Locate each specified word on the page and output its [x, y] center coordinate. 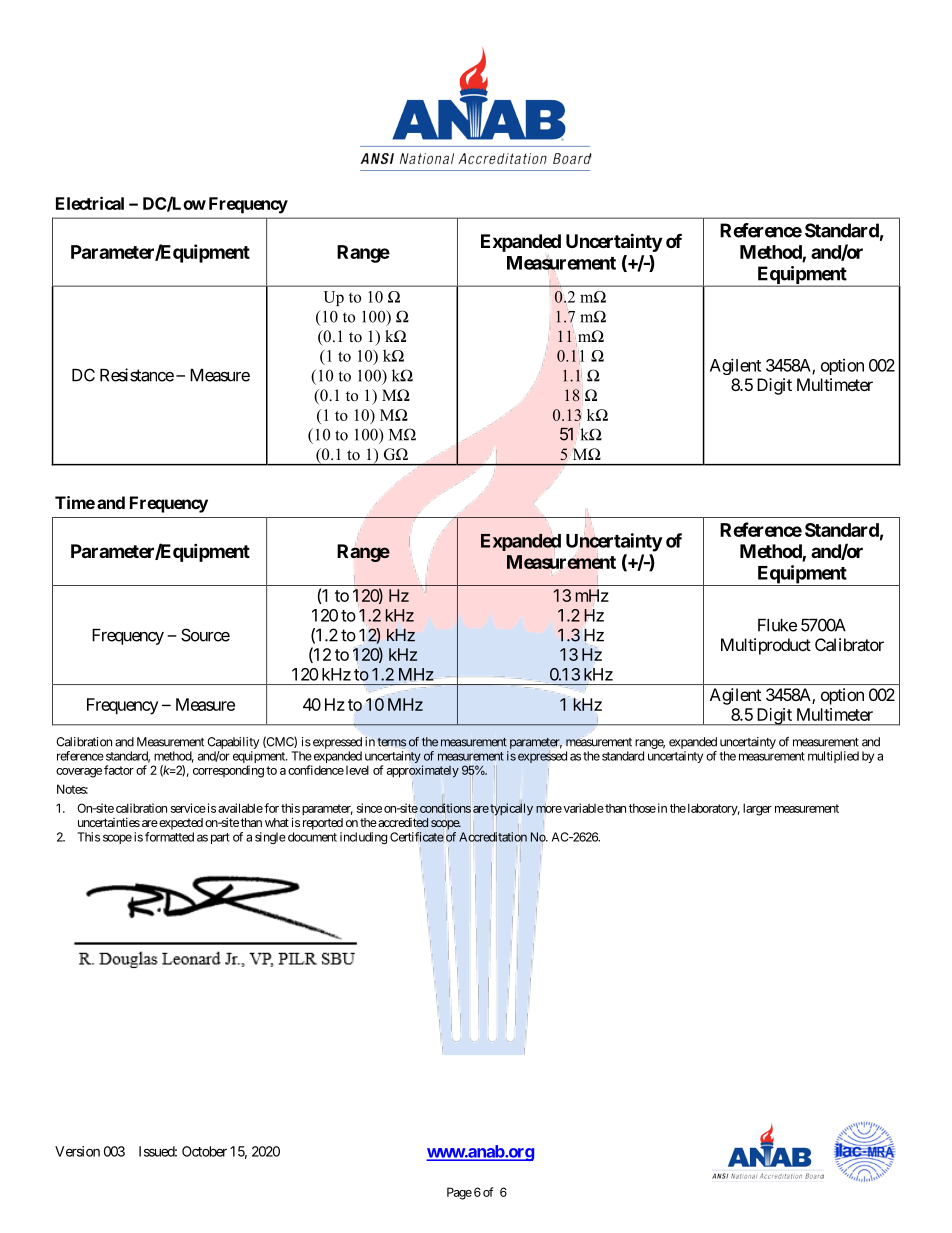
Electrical [90, 203]
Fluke [777, 625]
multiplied [833, 757]
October [204, 1151]
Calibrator [849, 644]
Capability [233, 743]
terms [391, 742]
